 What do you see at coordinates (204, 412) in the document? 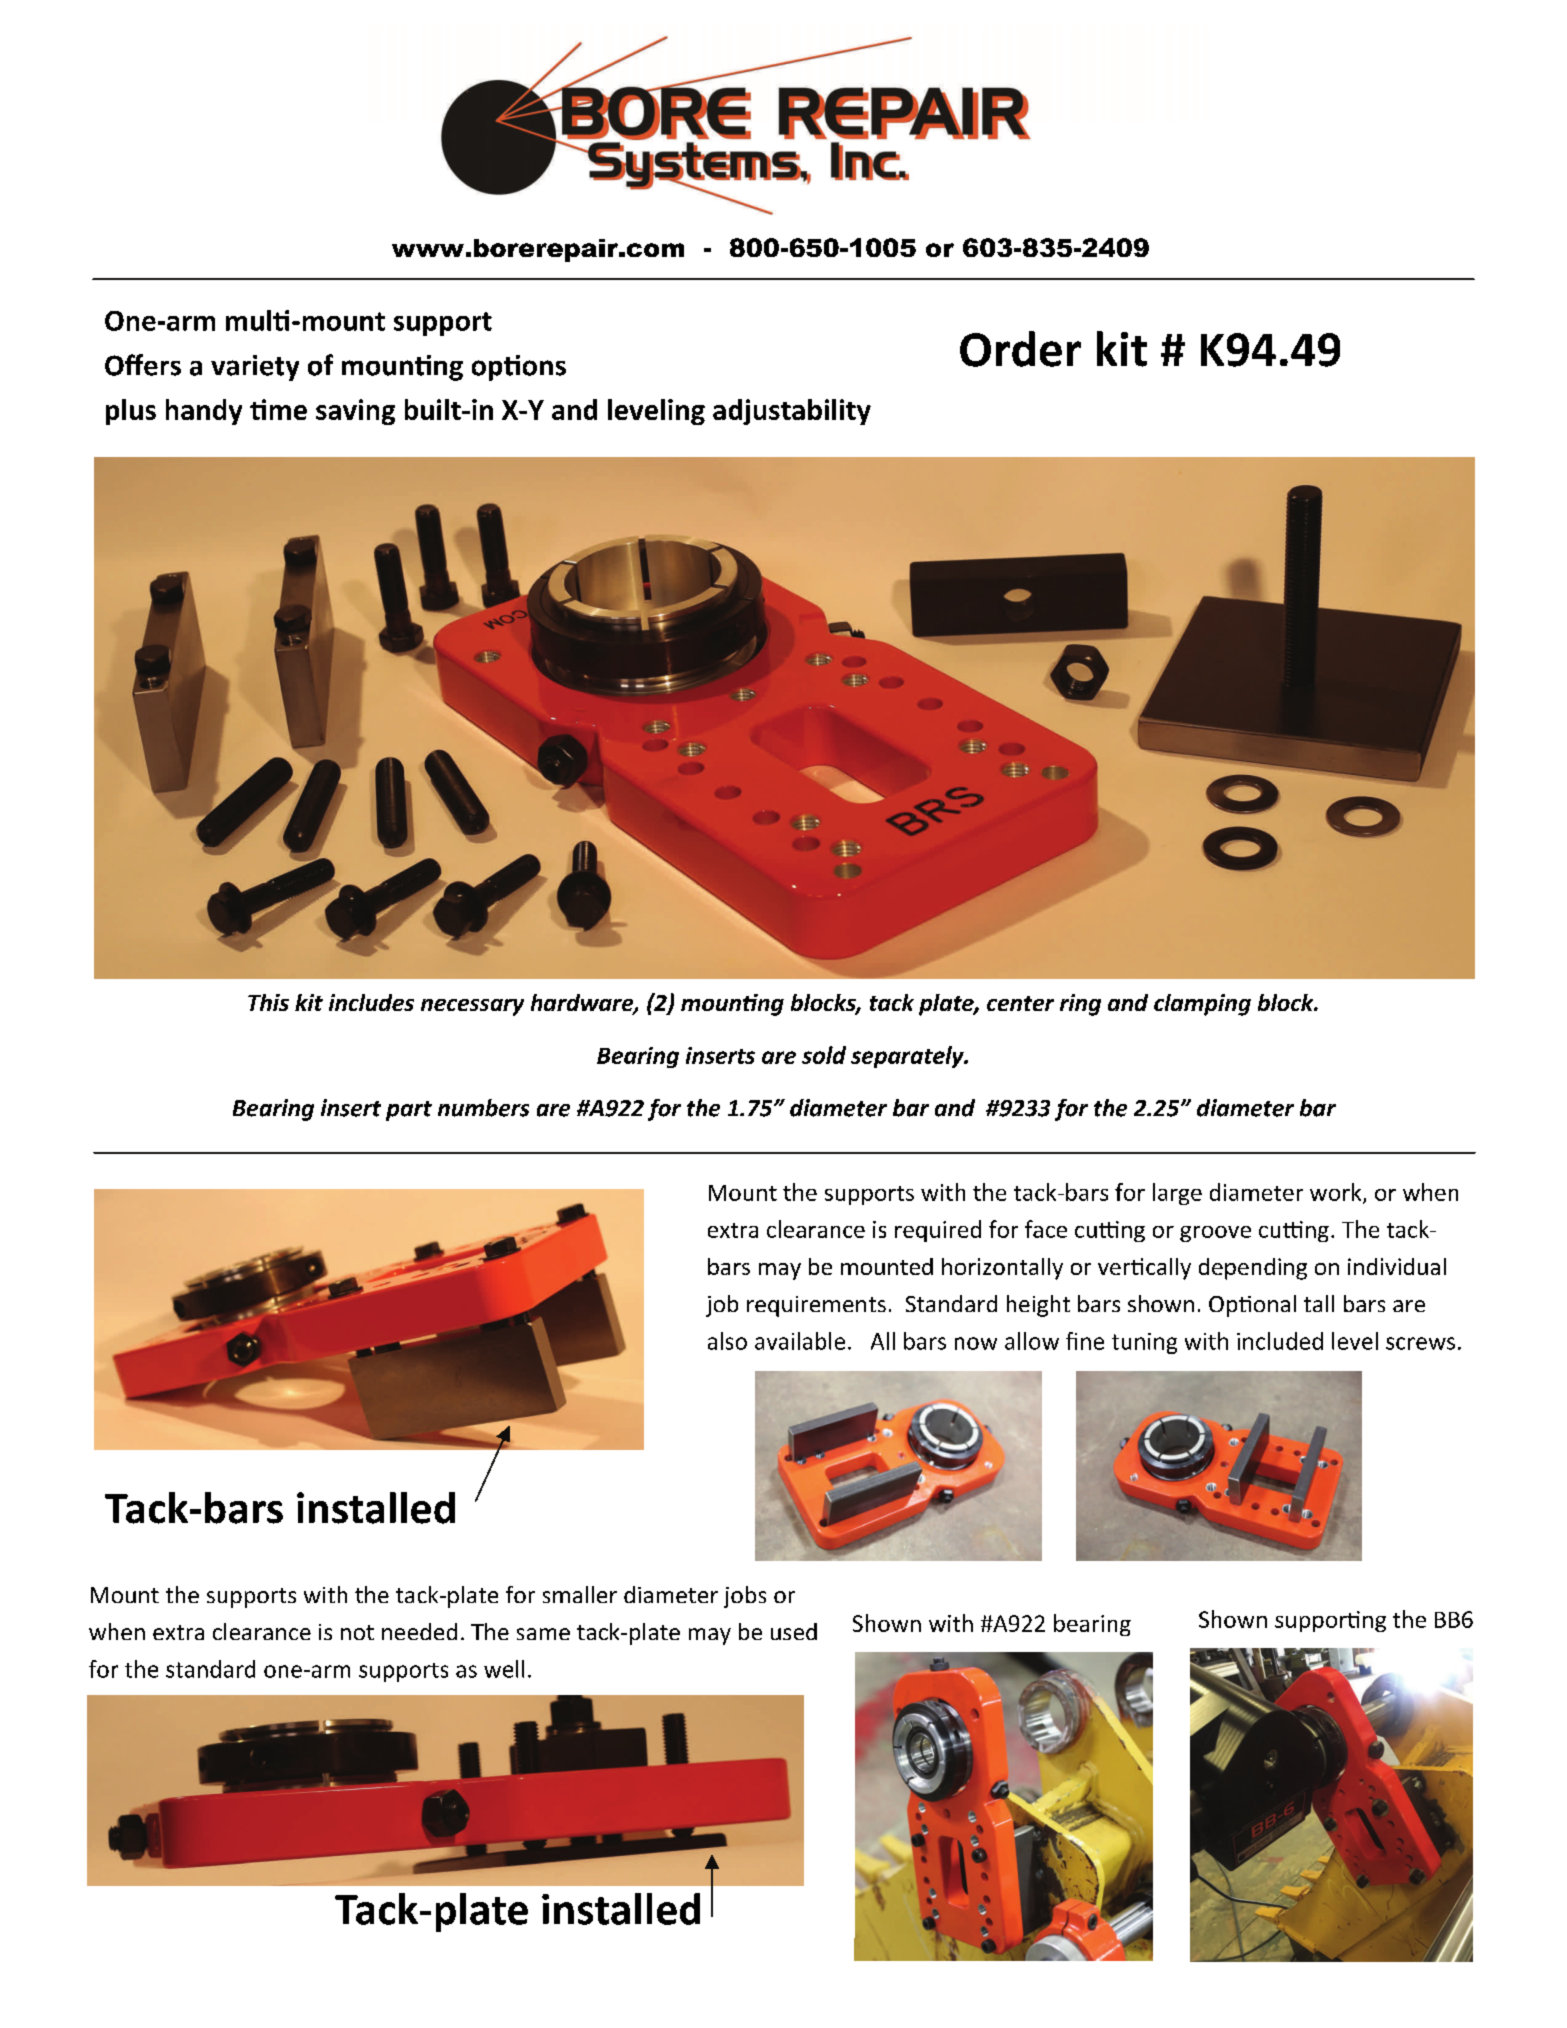
I see `handy` at bounding box center [204, 412].
